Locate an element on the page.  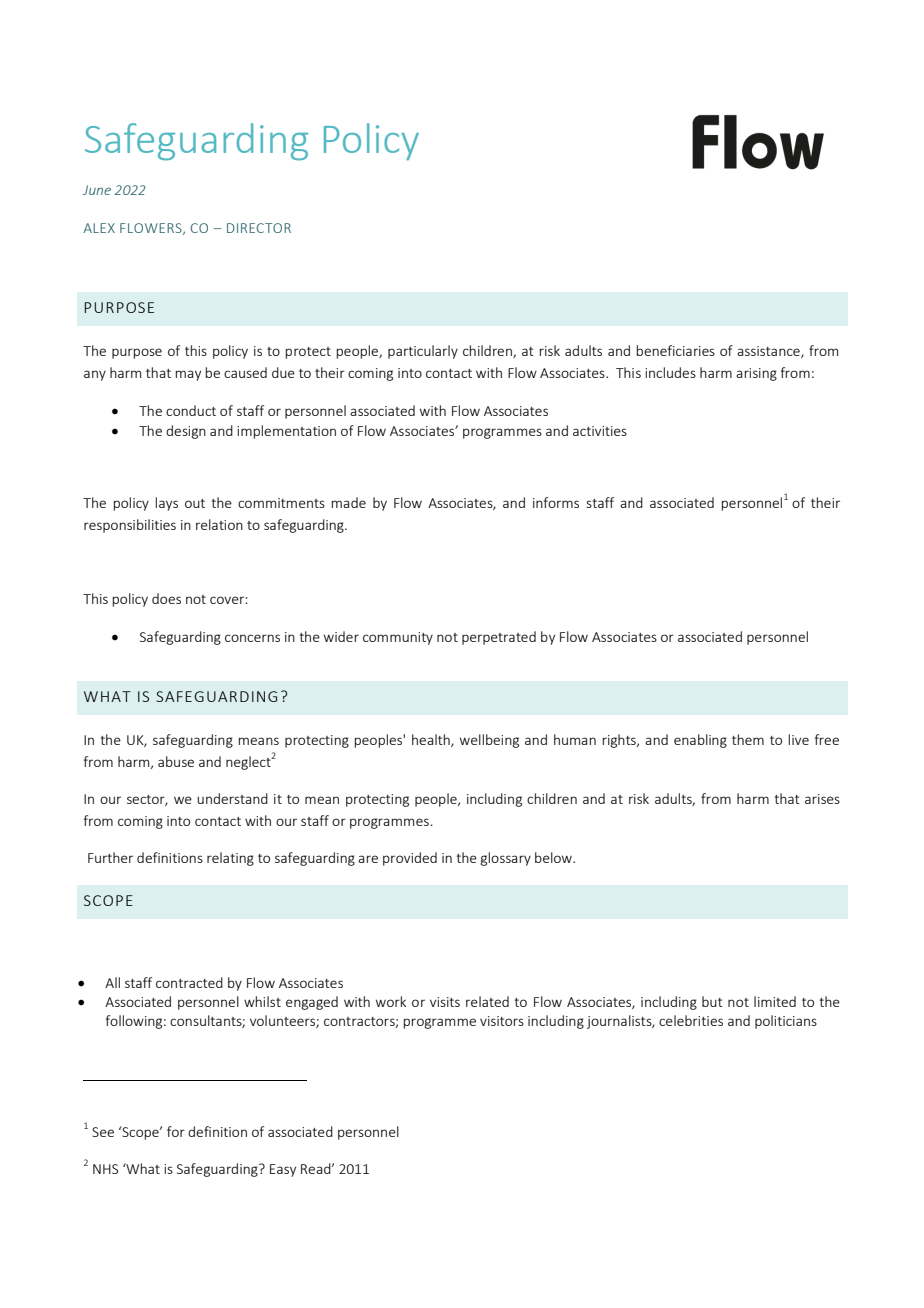
See is located at coordinates (103, 1132).
